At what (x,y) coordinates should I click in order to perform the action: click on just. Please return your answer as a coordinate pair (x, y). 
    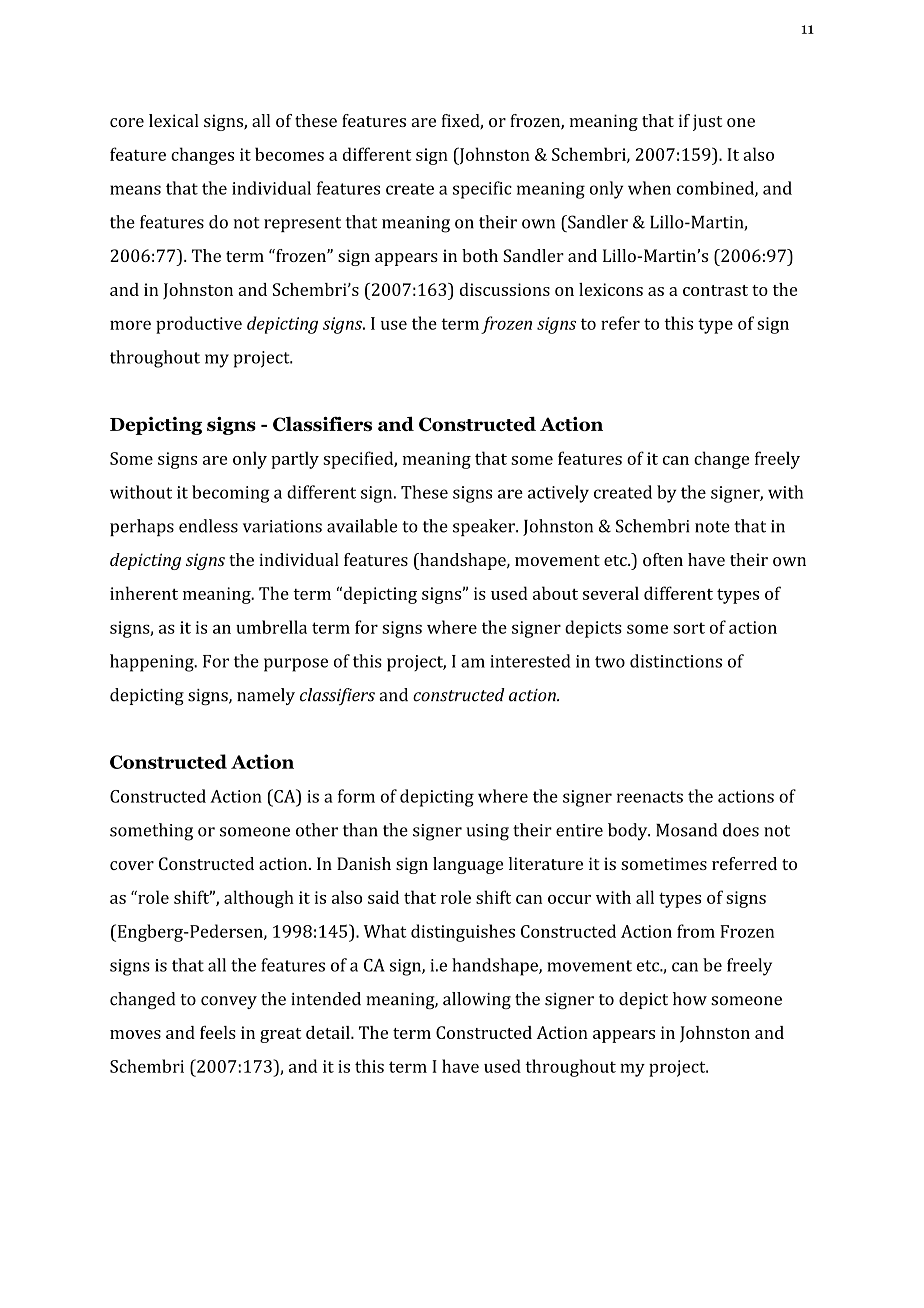
    Looking at the image, I should click on (707, 122).
